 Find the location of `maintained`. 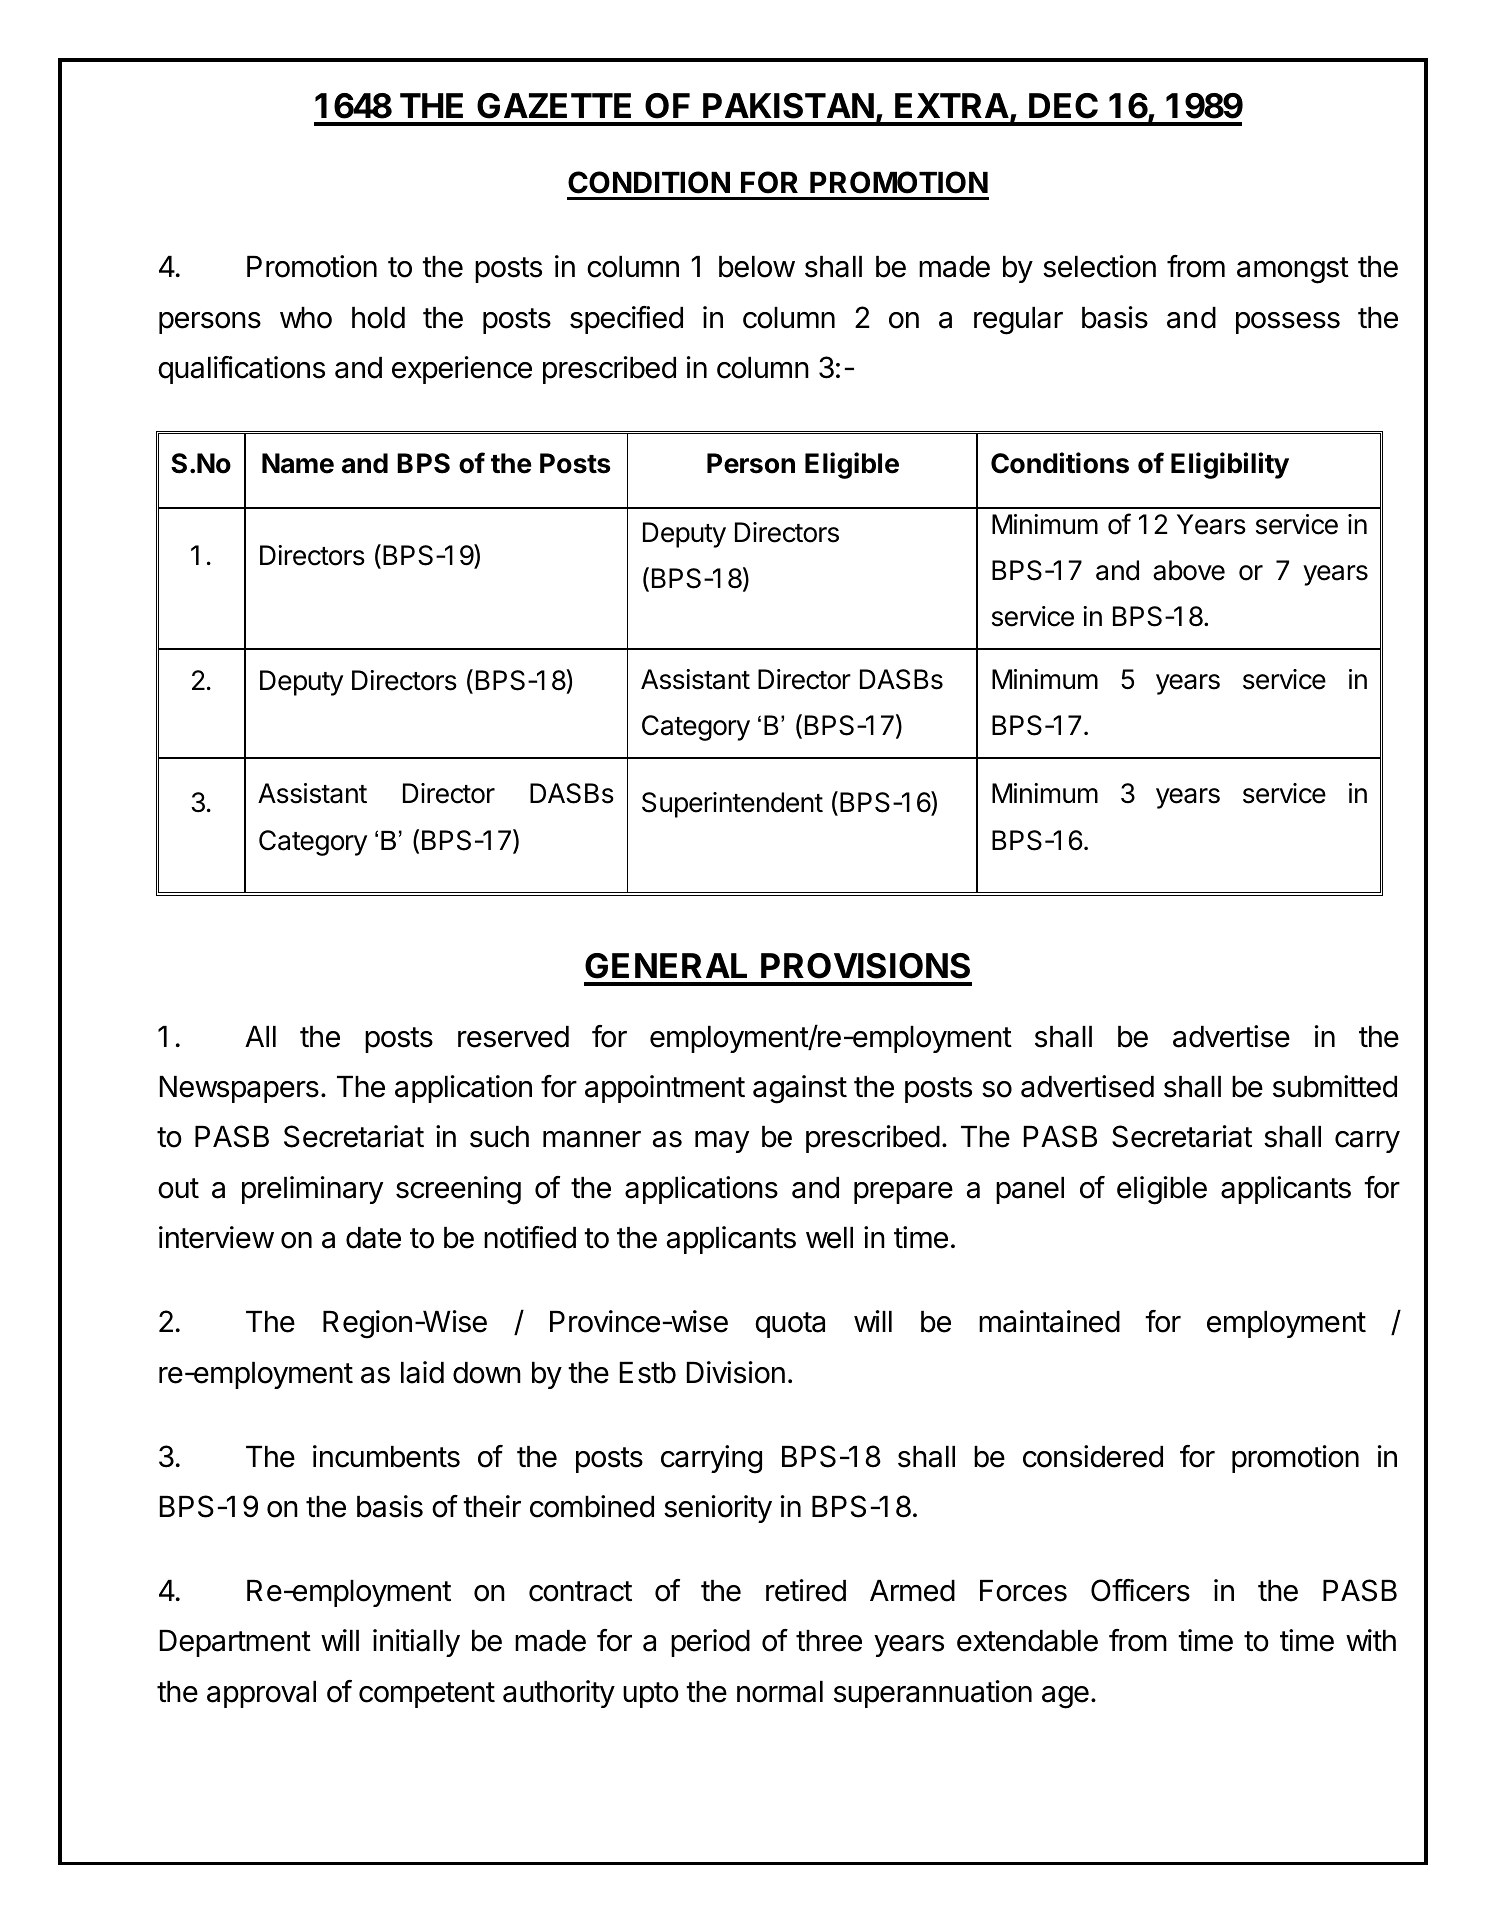

maintained is located at coordinates (1049, 1321).
